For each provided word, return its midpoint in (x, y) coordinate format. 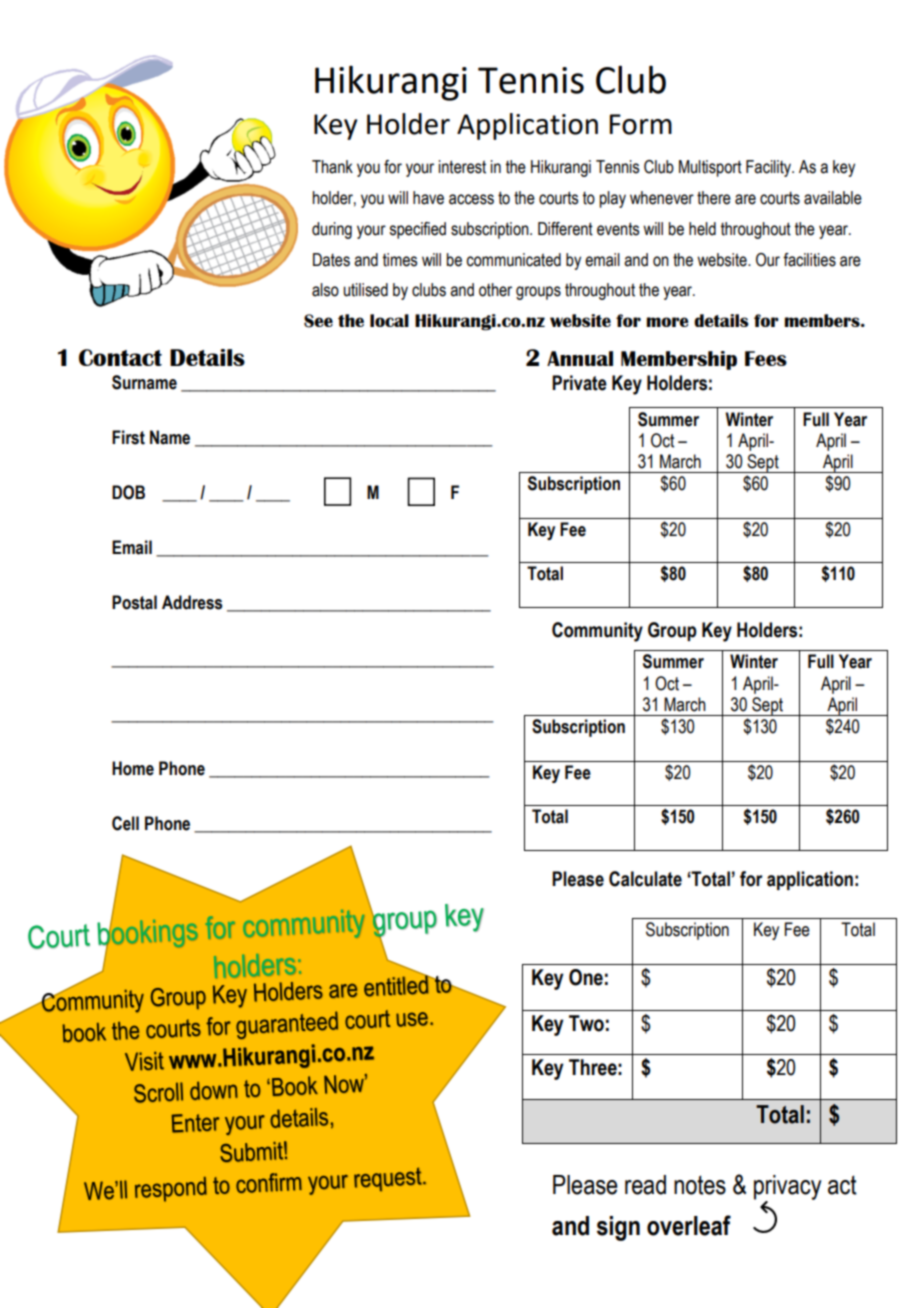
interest (462, 167)
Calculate (645, 879)
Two (586, 1023)
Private (579, 383)
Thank (332, 167)
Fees (766, 358)
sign (618, 1228)
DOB (128, 492)
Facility (769, 168)
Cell (125, 823)
